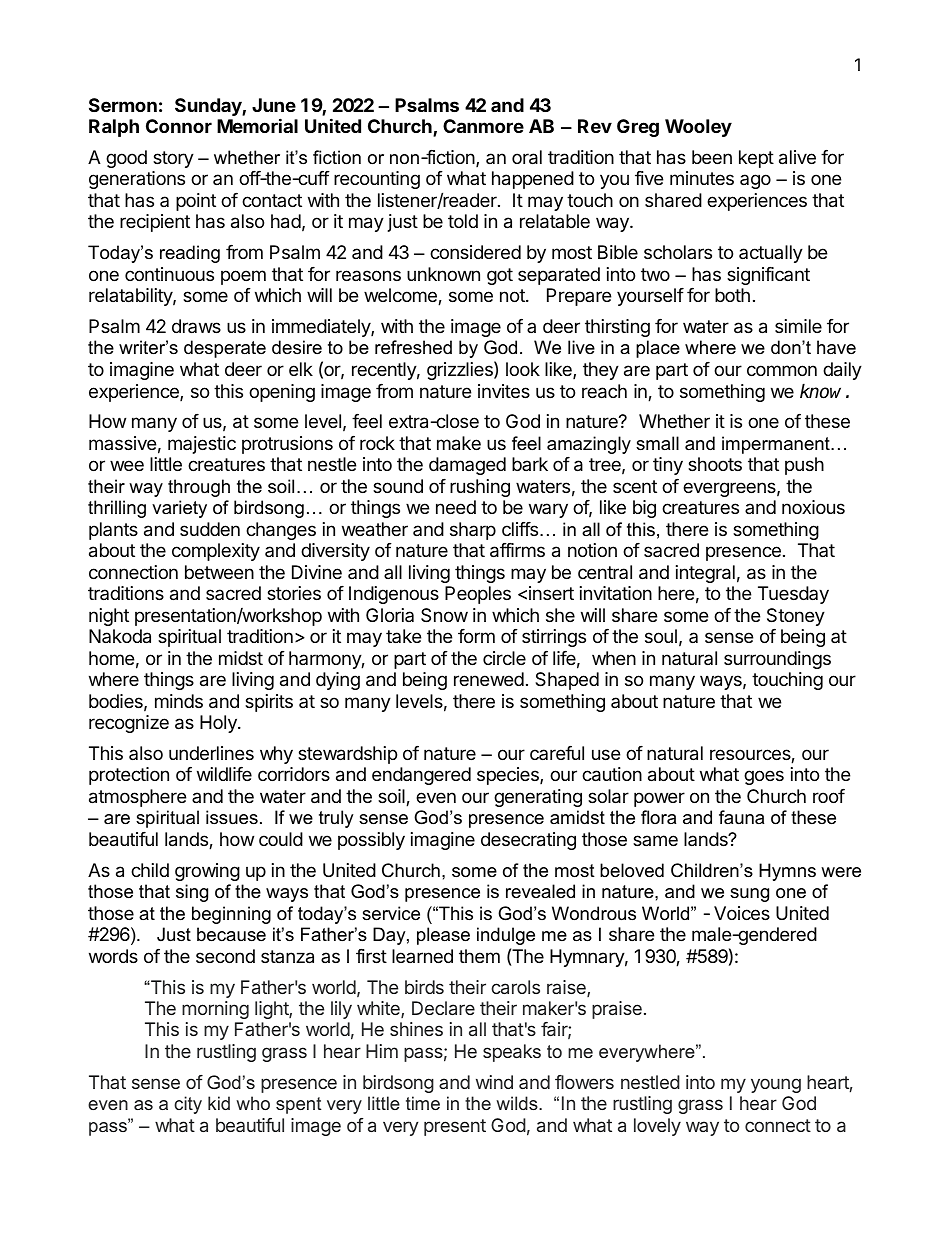 Image resolution: width=952 pixels, height=1233 pixels. What do you see at coordinates (787, 872) in the image?
I see `Hymns` at bounding box center [787, 872].
